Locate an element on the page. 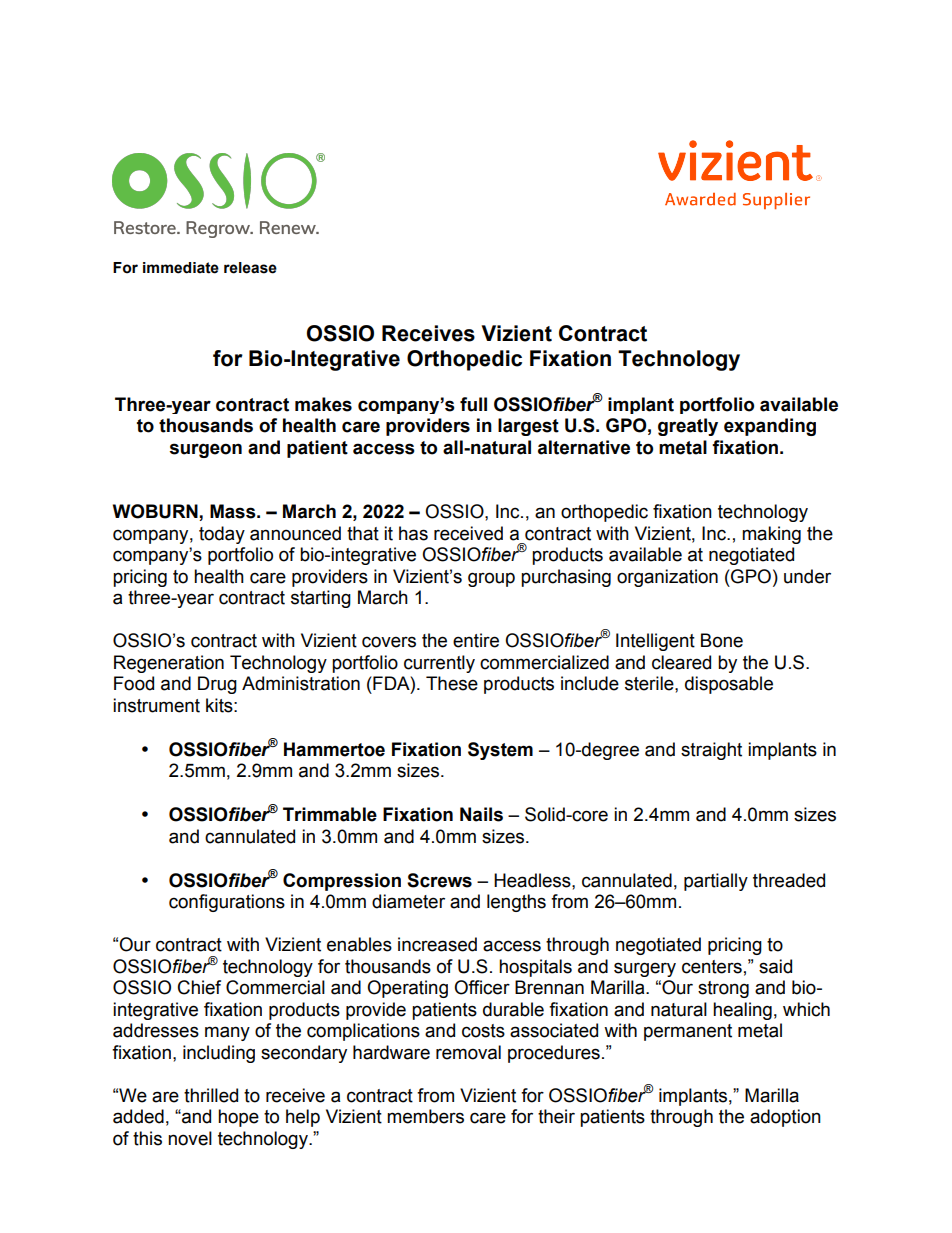 The height and width of the image is (1233, 952). members is located at coordinates (425, 1116).
